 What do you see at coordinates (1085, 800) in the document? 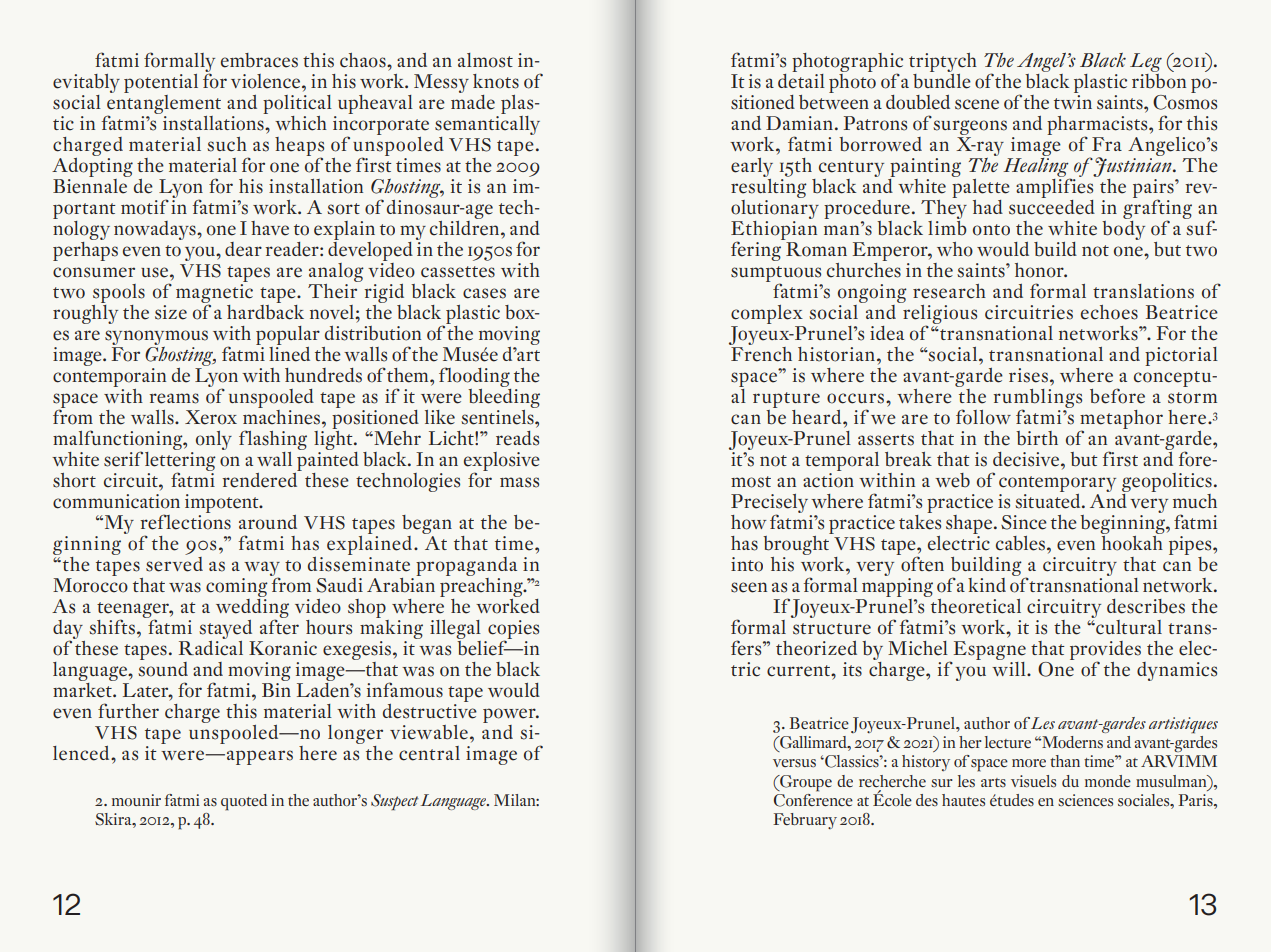
I see `sciences` at bounding box center [1085, 800].
